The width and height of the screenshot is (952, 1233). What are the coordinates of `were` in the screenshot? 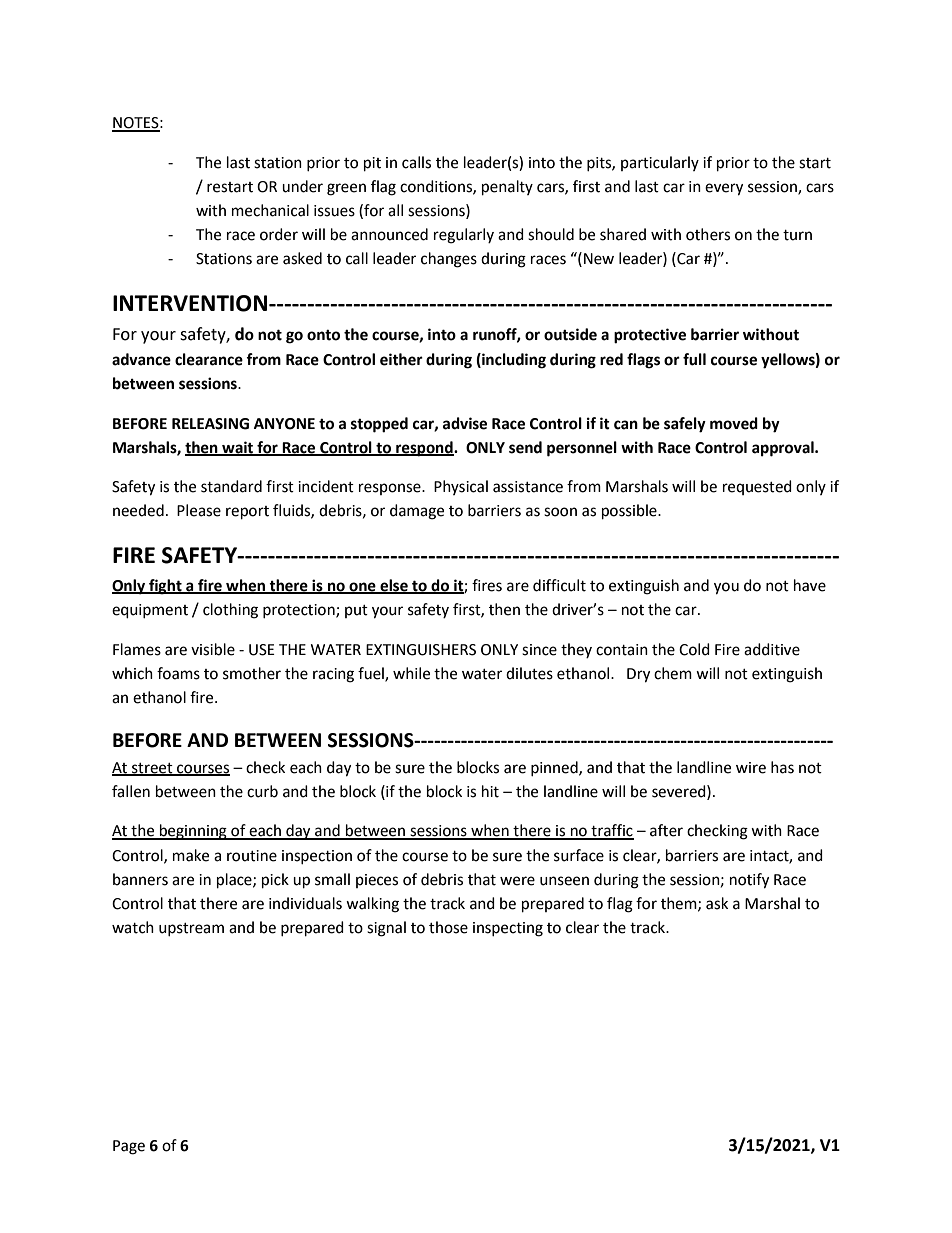 It's located at (517, 881).
